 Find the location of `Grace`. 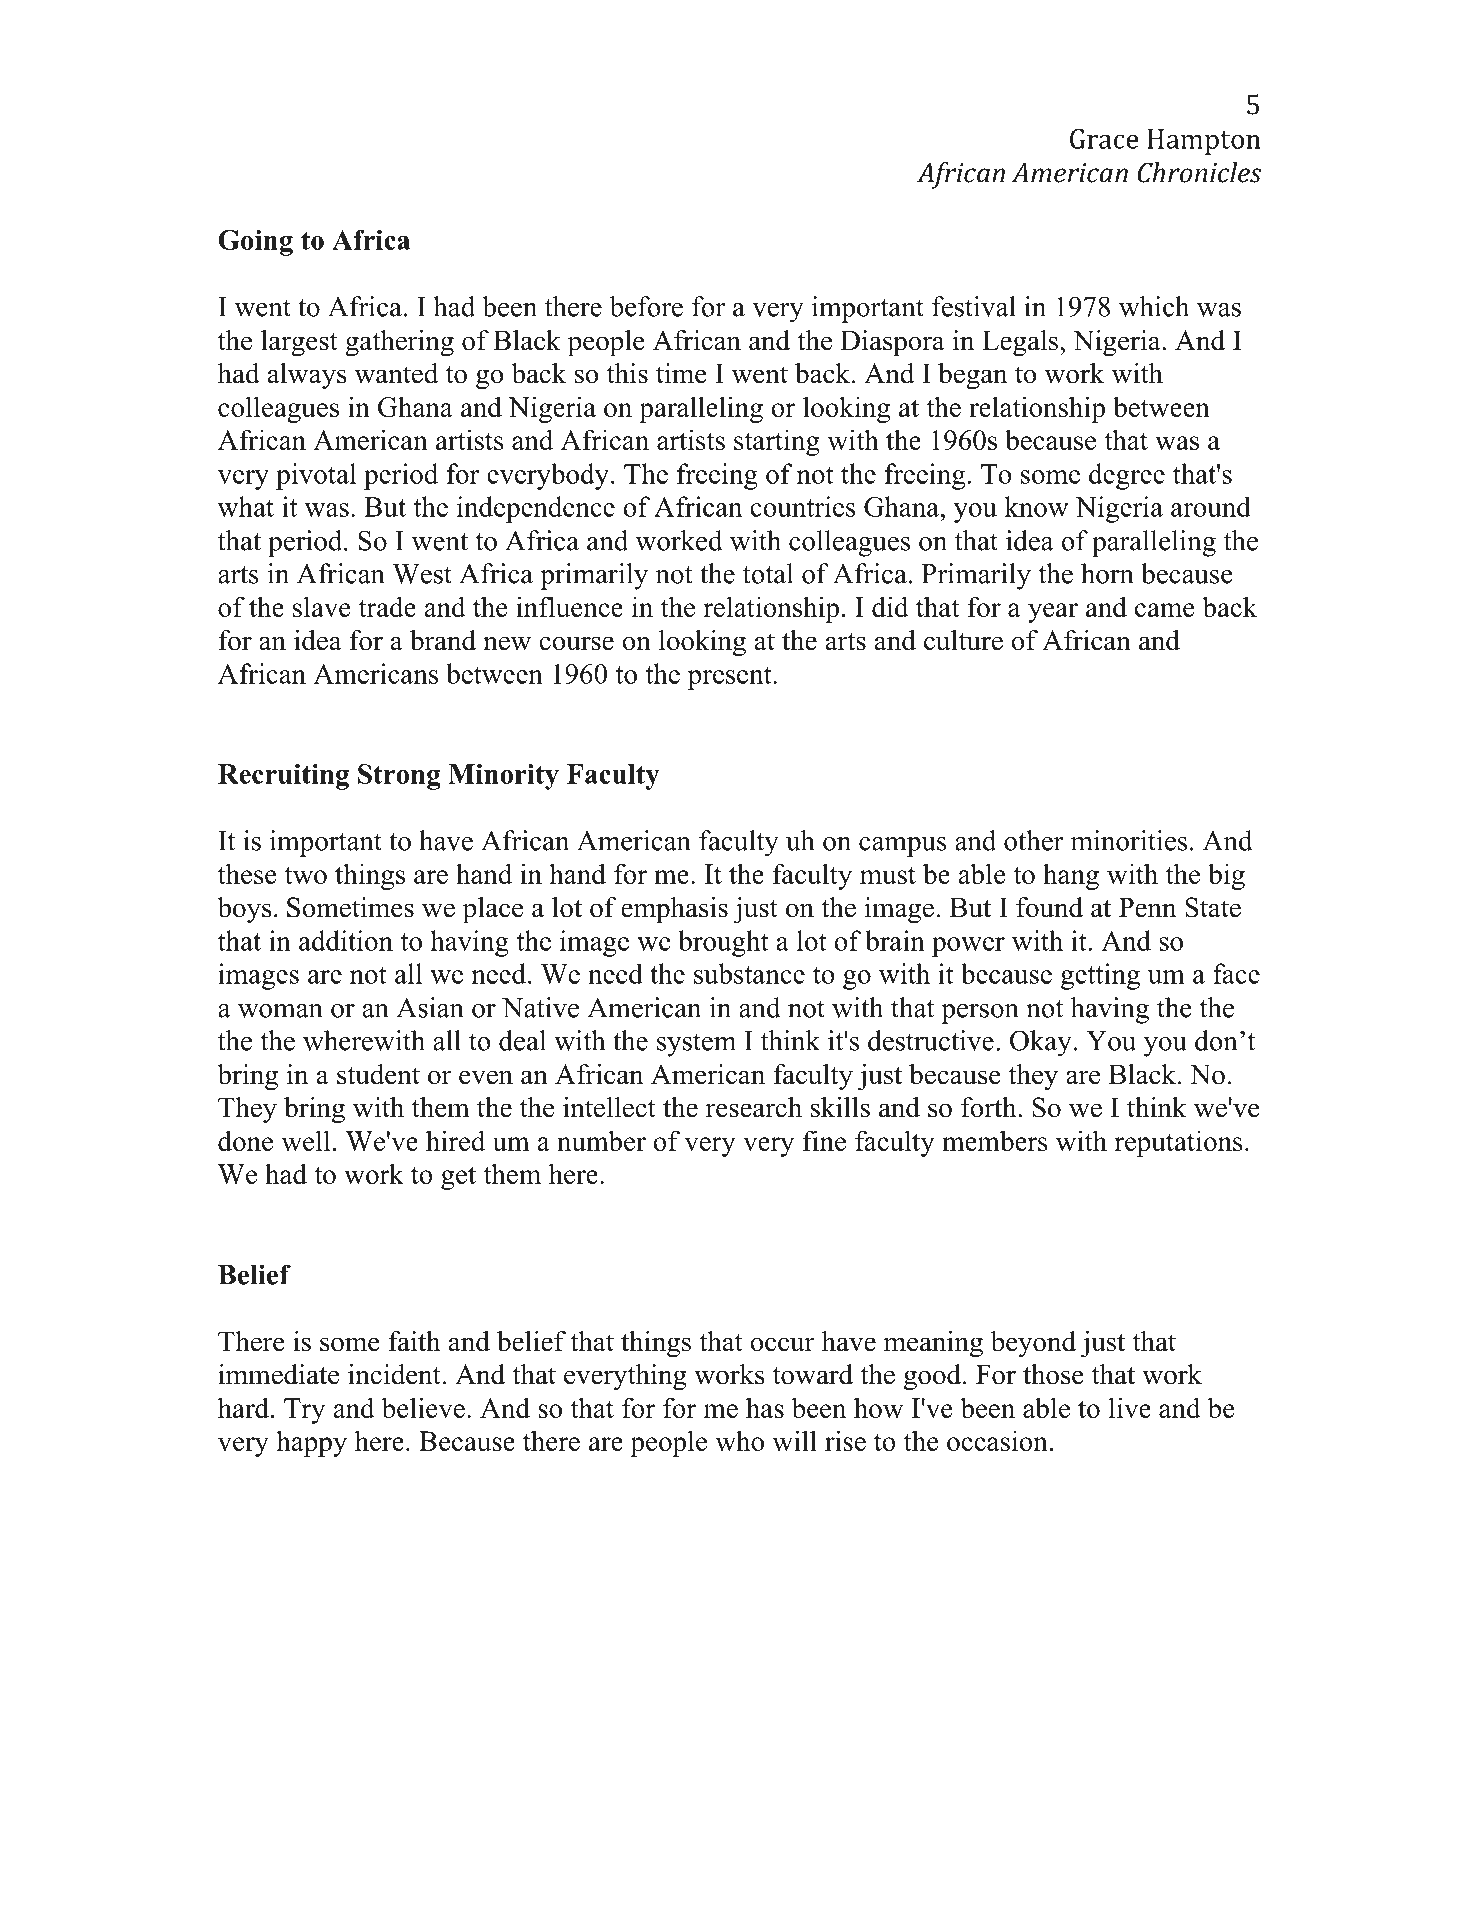

Grace is located at coordinates (1104, 139).
